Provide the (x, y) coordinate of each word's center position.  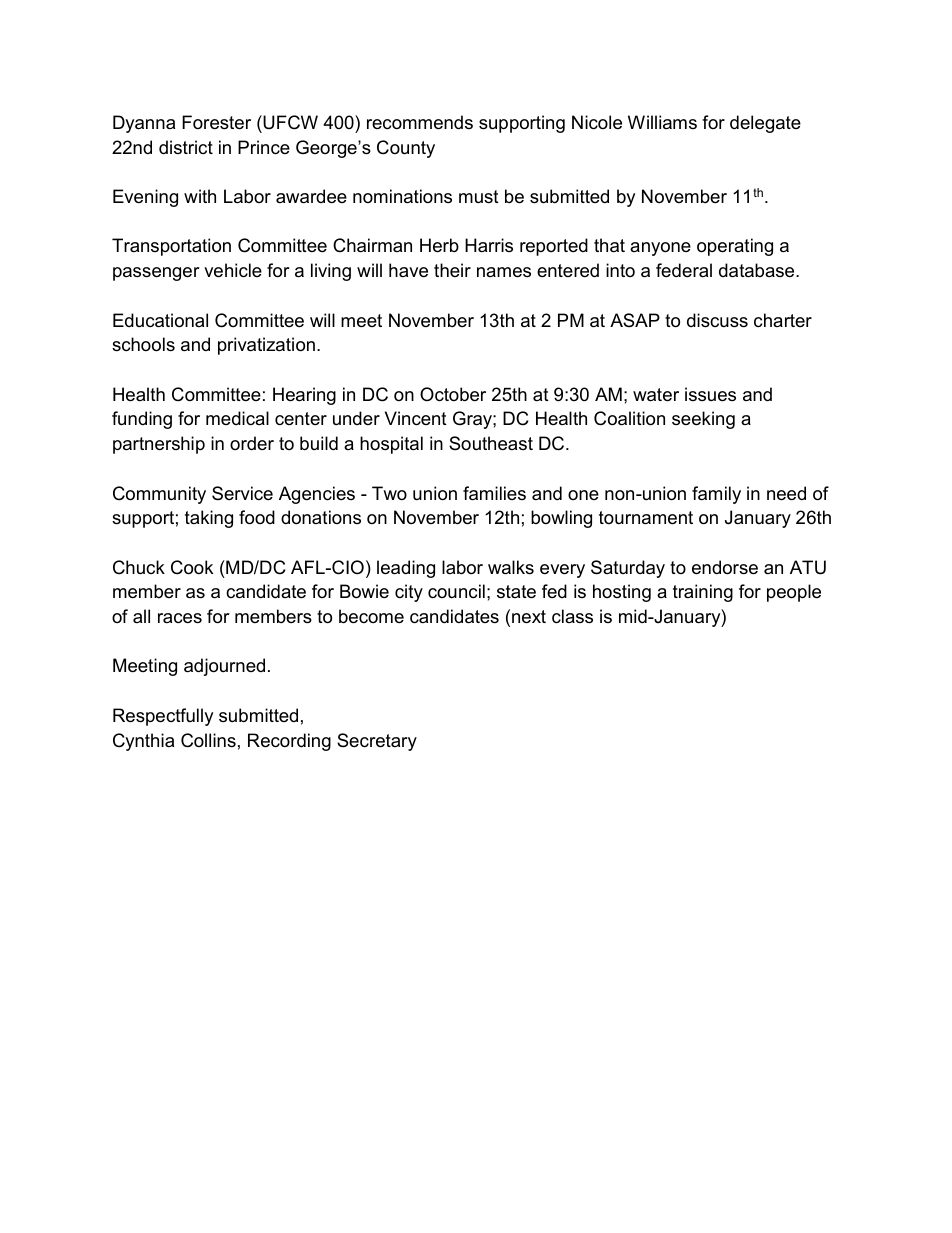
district (186, 147)
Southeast (491, 443)
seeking (703, 420)
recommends (420, 122)
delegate (765, 124)
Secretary (377, 742)
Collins (208, 740)
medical (237, 418)
